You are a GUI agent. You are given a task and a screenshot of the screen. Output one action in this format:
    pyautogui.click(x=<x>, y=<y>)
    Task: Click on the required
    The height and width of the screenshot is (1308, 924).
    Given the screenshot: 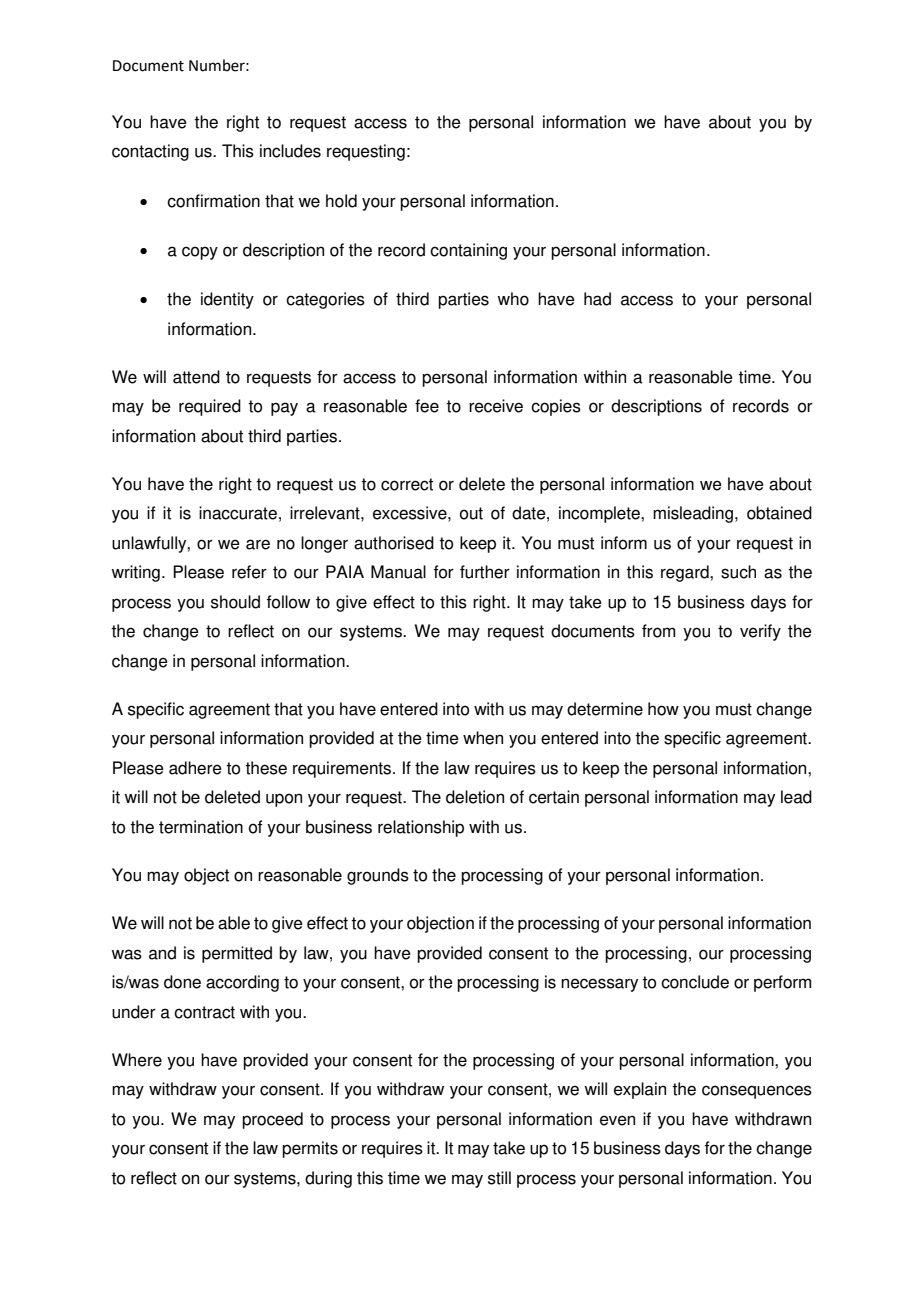 What is the action you would take?
    pyautogui.click(x=210, y=407)
